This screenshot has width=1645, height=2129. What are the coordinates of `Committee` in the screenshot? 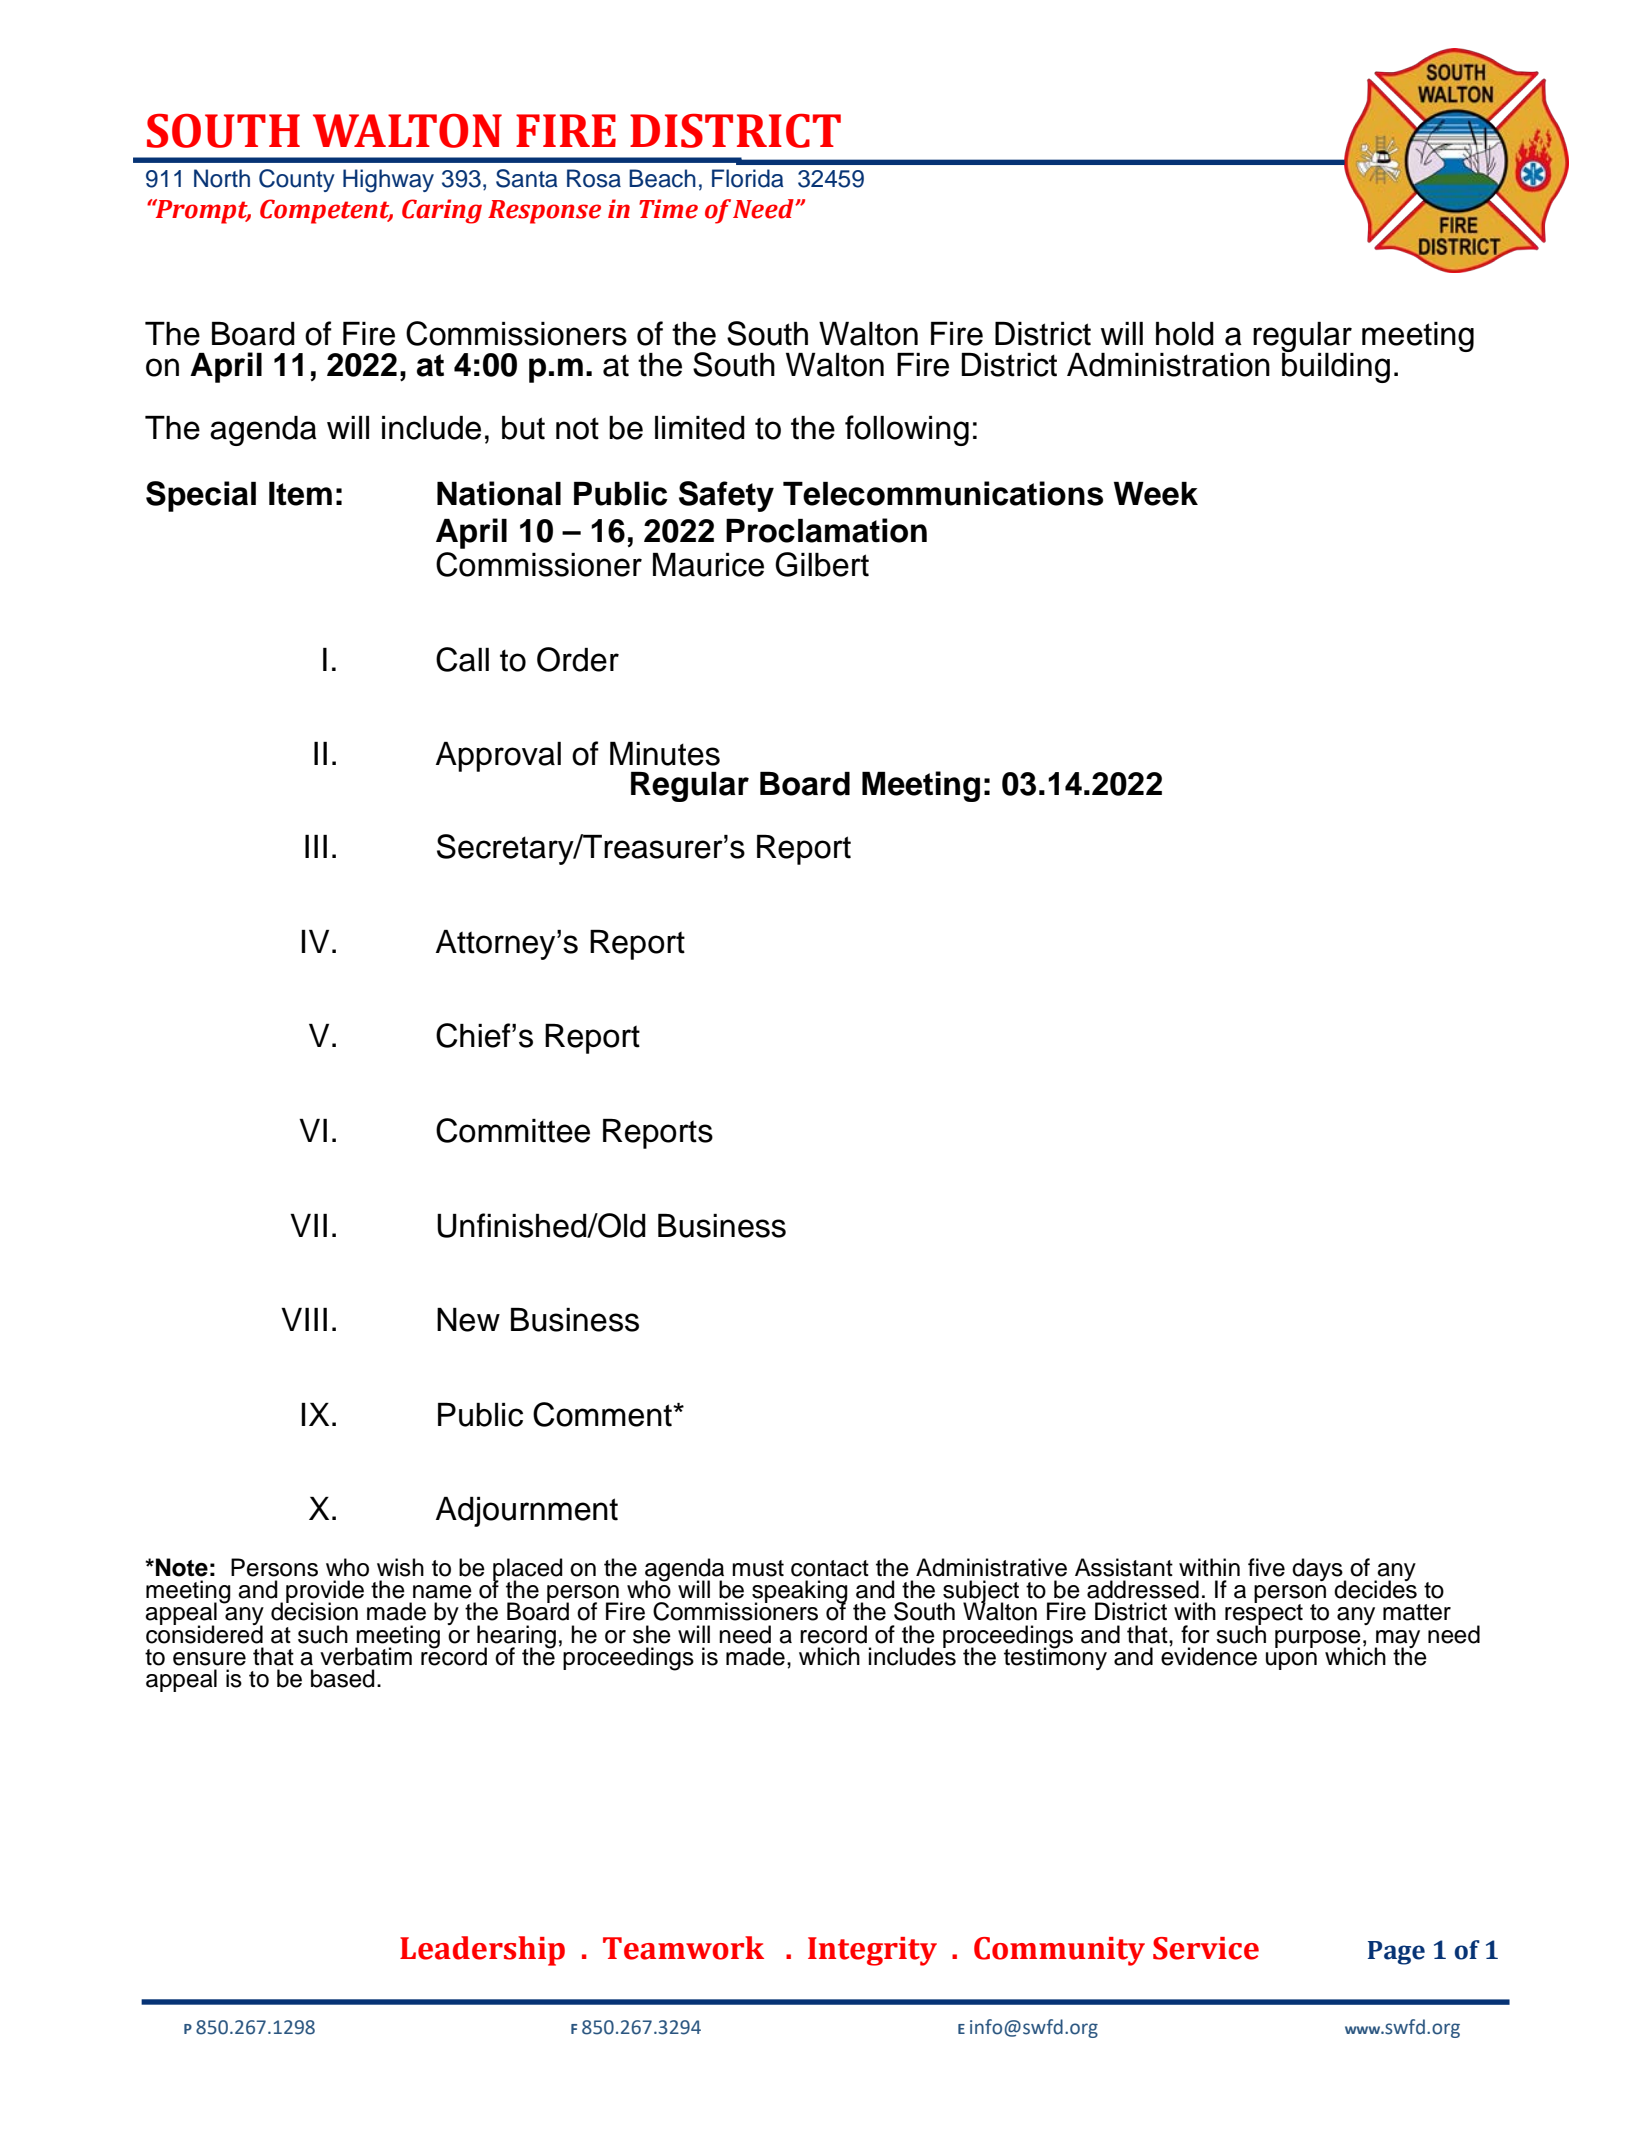 It's located at (513, 1130).
